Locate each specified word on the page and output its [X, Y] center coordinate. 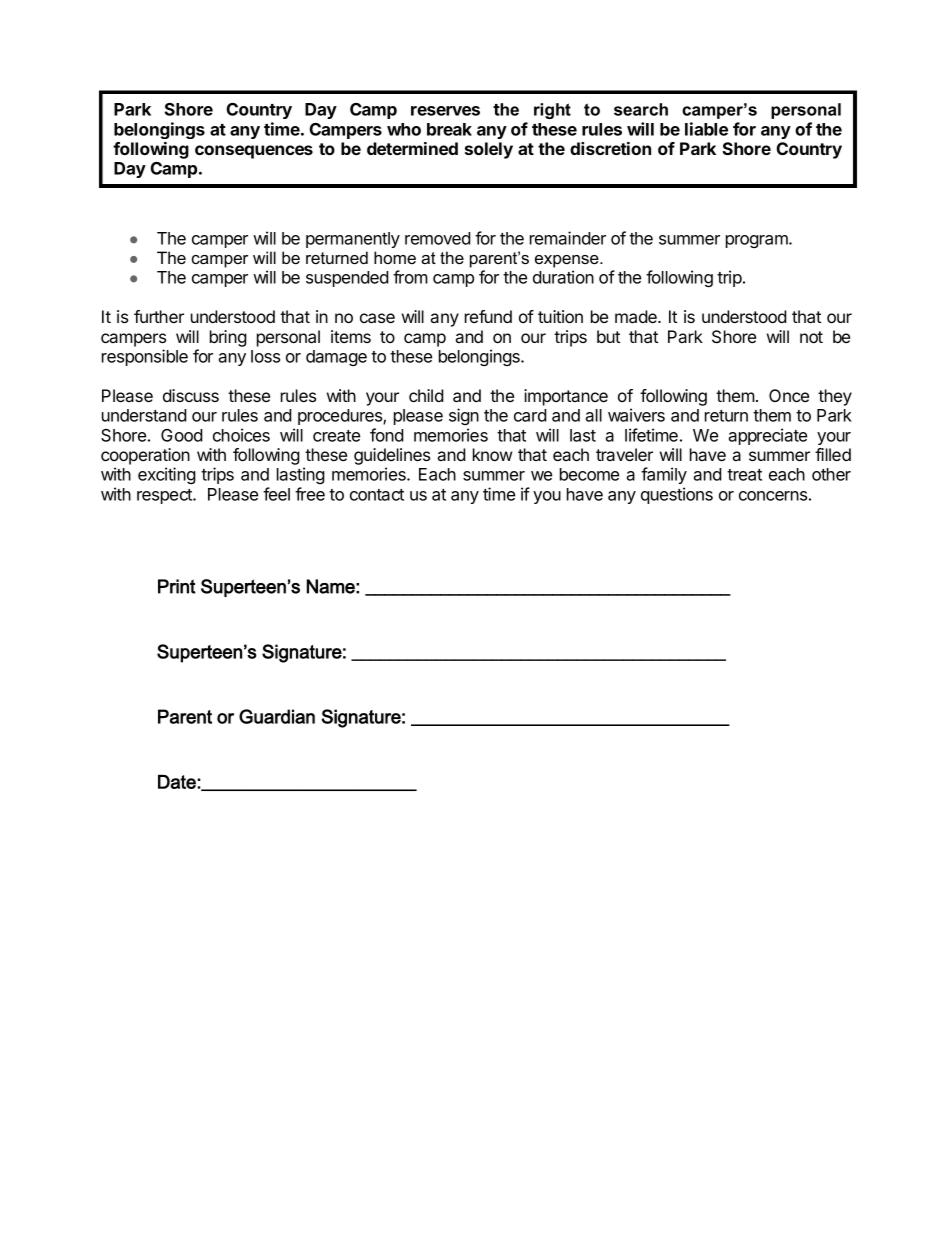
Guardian [277, 716]
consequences [254, 152]
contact [377, 495]
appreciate [767, 436]
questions [677, 495]
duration [563, 277]
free [310, 494]
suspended [347, 279]
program [758, 241]
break [449, 129]
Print [177, 586]
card [530, 415]
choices [241, 435]
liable [706, 129]
